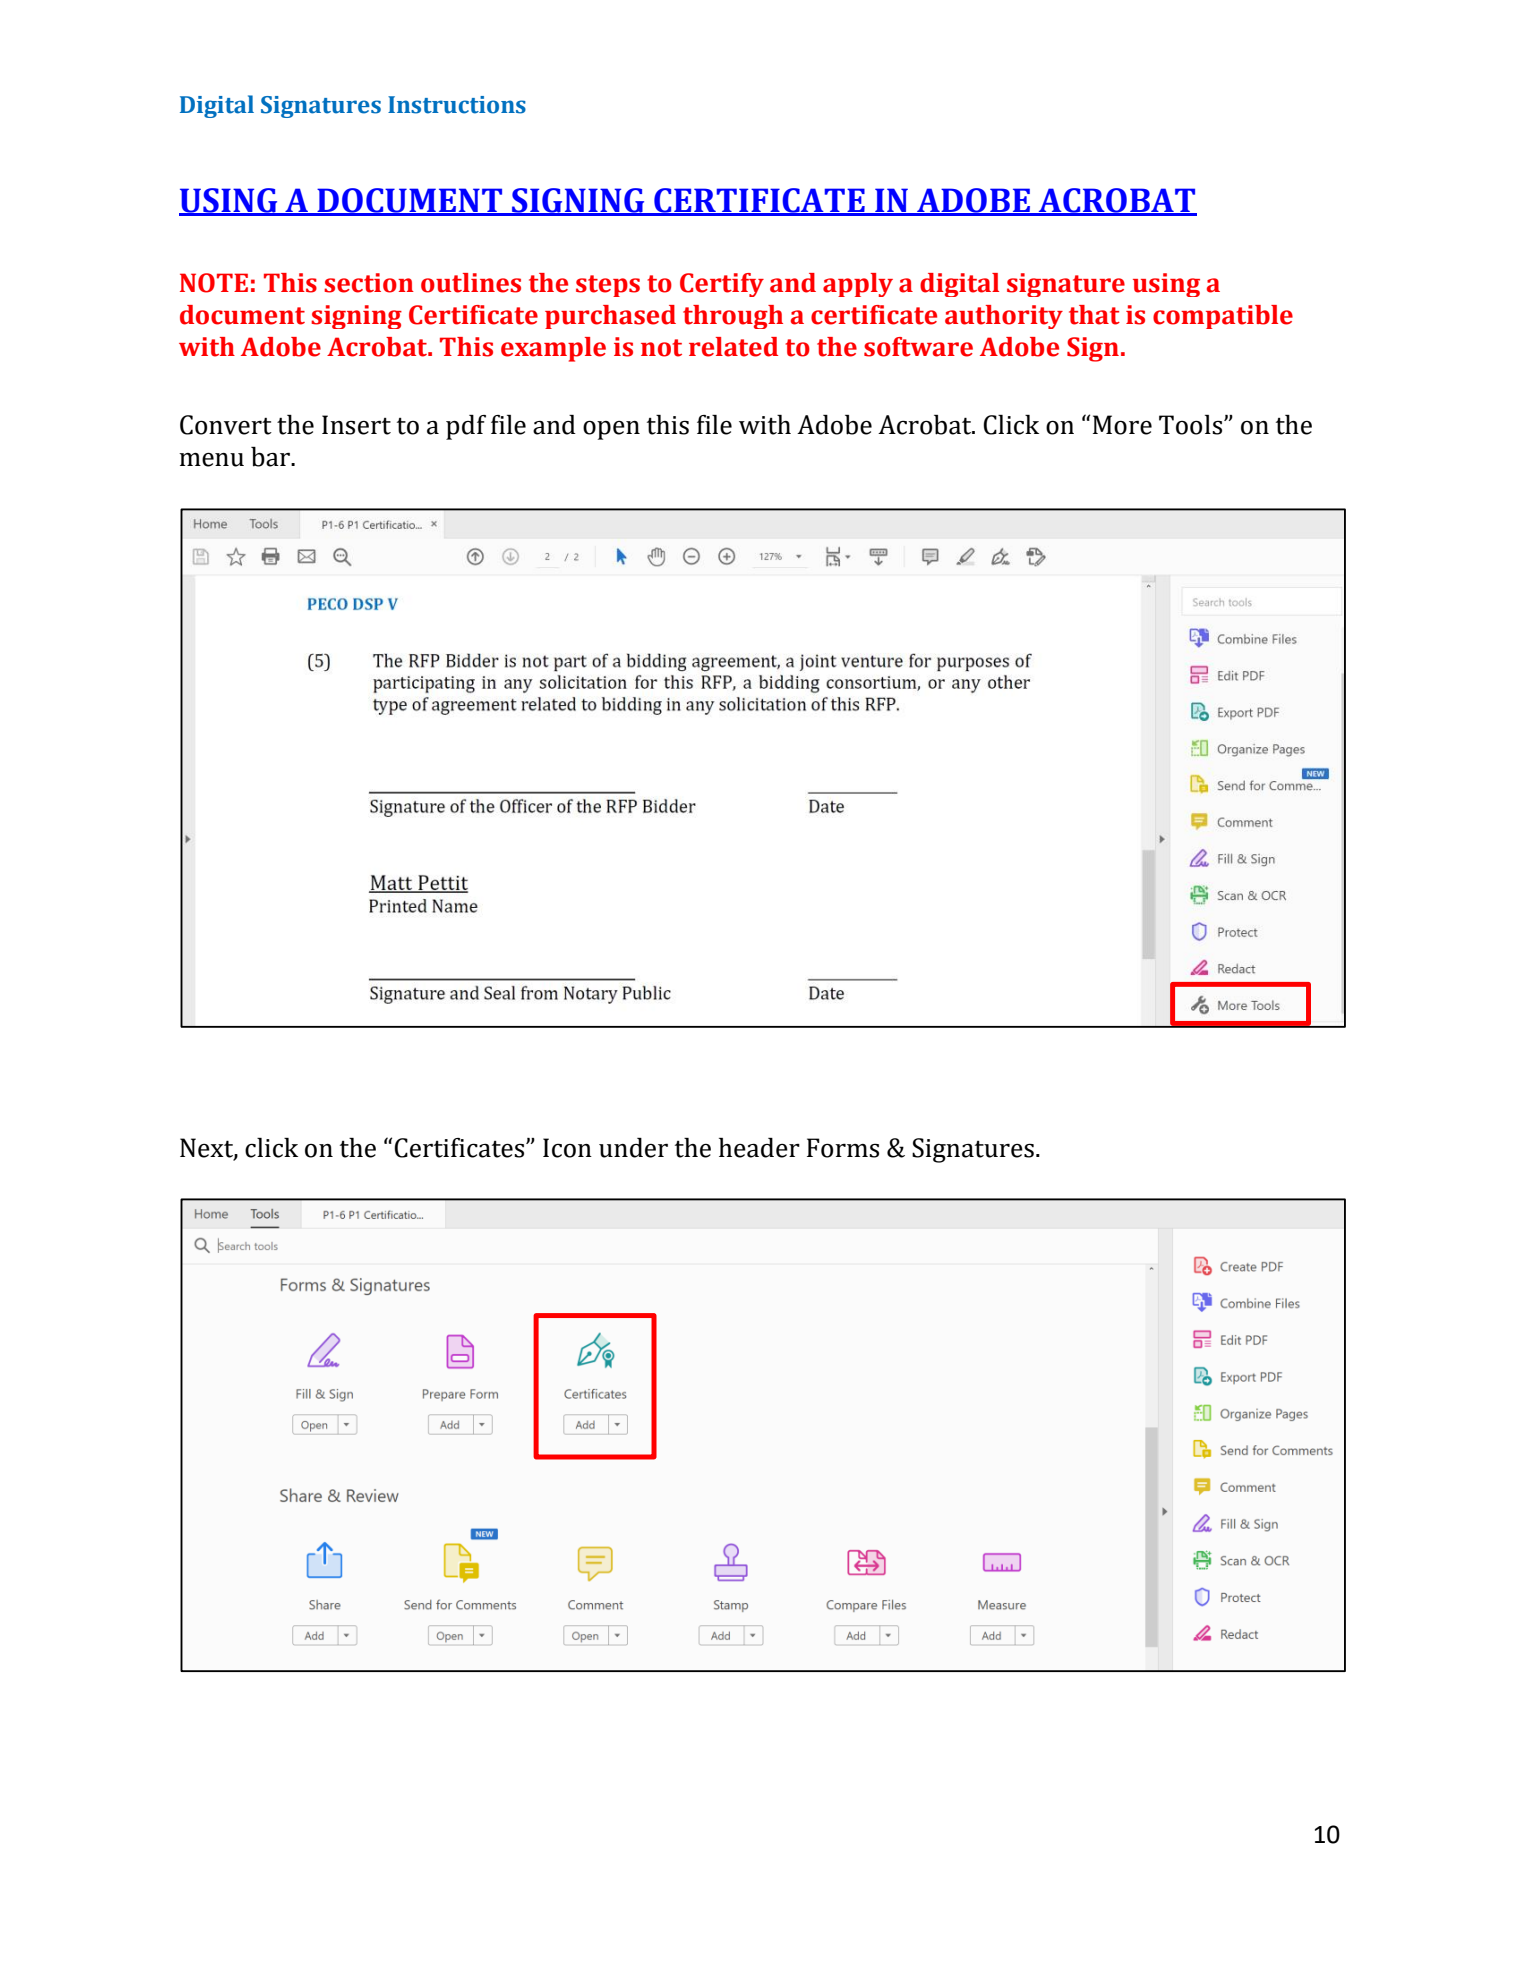  Describe the element at coordinates (843, 1148) in the screenshot. I see `Forms` at that location.
